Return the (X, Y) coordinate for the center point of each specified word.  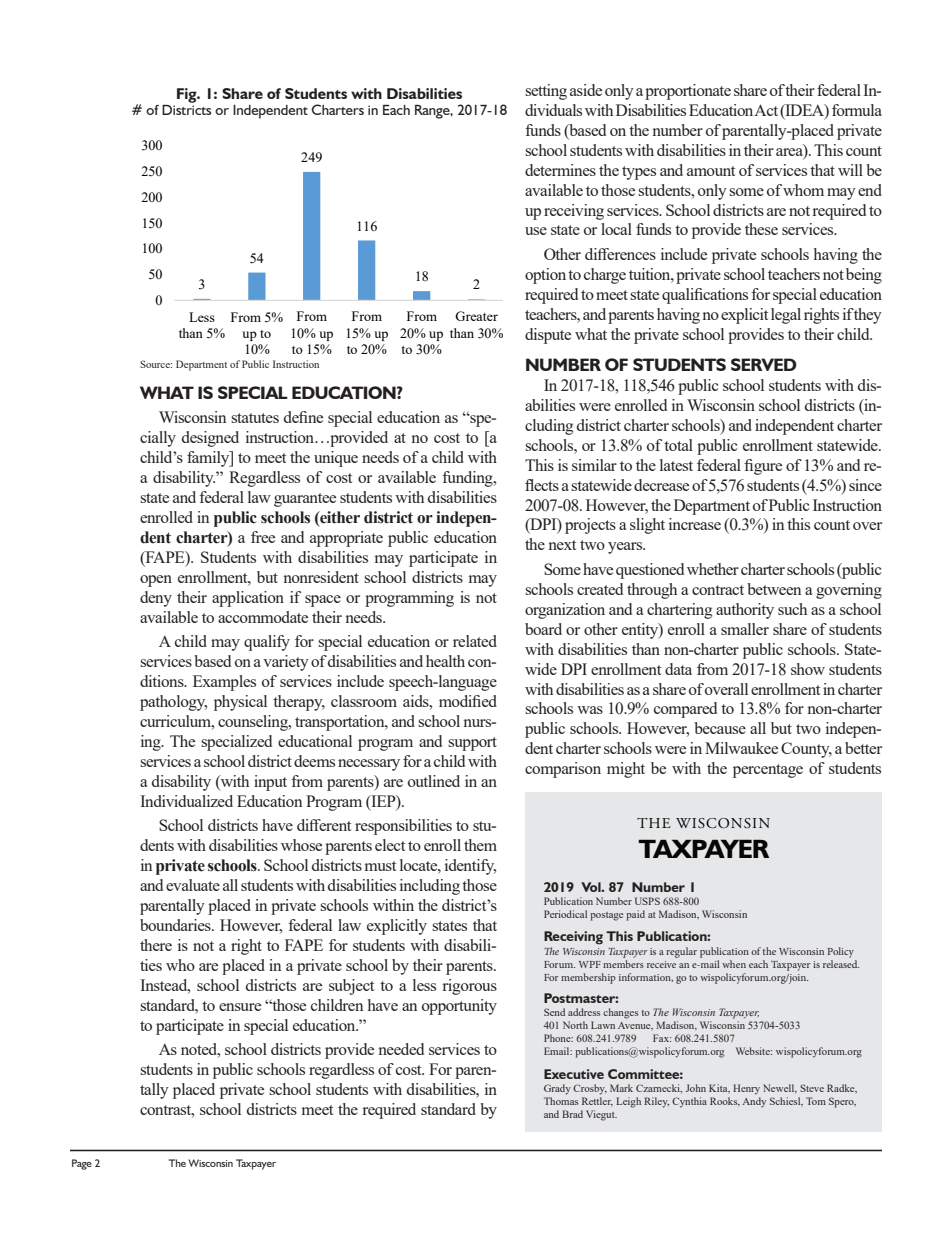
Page (82, 1164)
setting (546, 92)
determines (560, 170)
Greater (476, 316)
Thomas (561, 1101)
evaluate (193, 885)
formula (857, 110)
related (475, 641)
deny (156, 599)
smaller (745, 629)
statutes (255, 418)
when (734, 964)
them (480, 845)
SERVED (764, 364)
